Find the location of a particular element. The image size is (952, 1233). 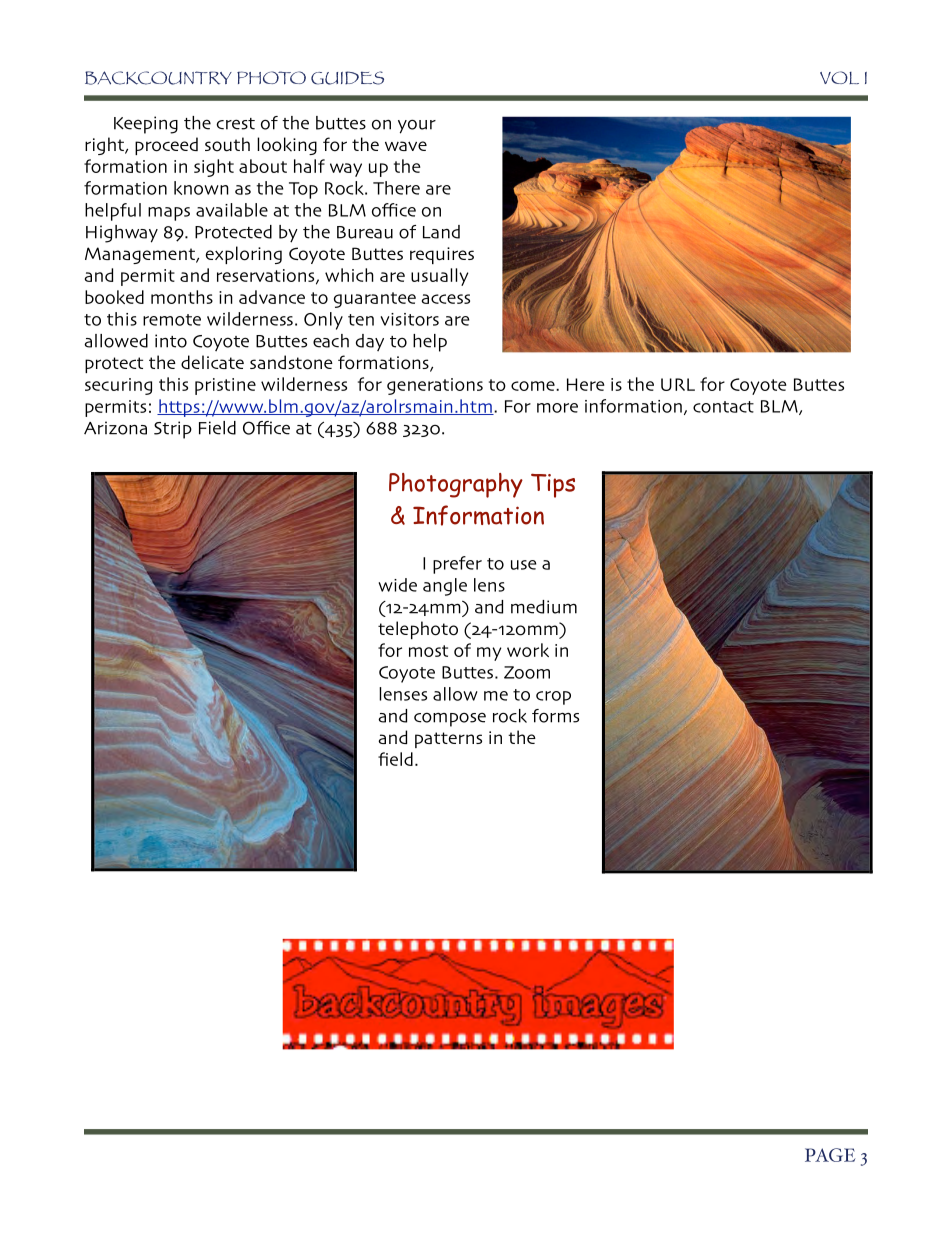

VOL is located at coordinates (839, 77).
